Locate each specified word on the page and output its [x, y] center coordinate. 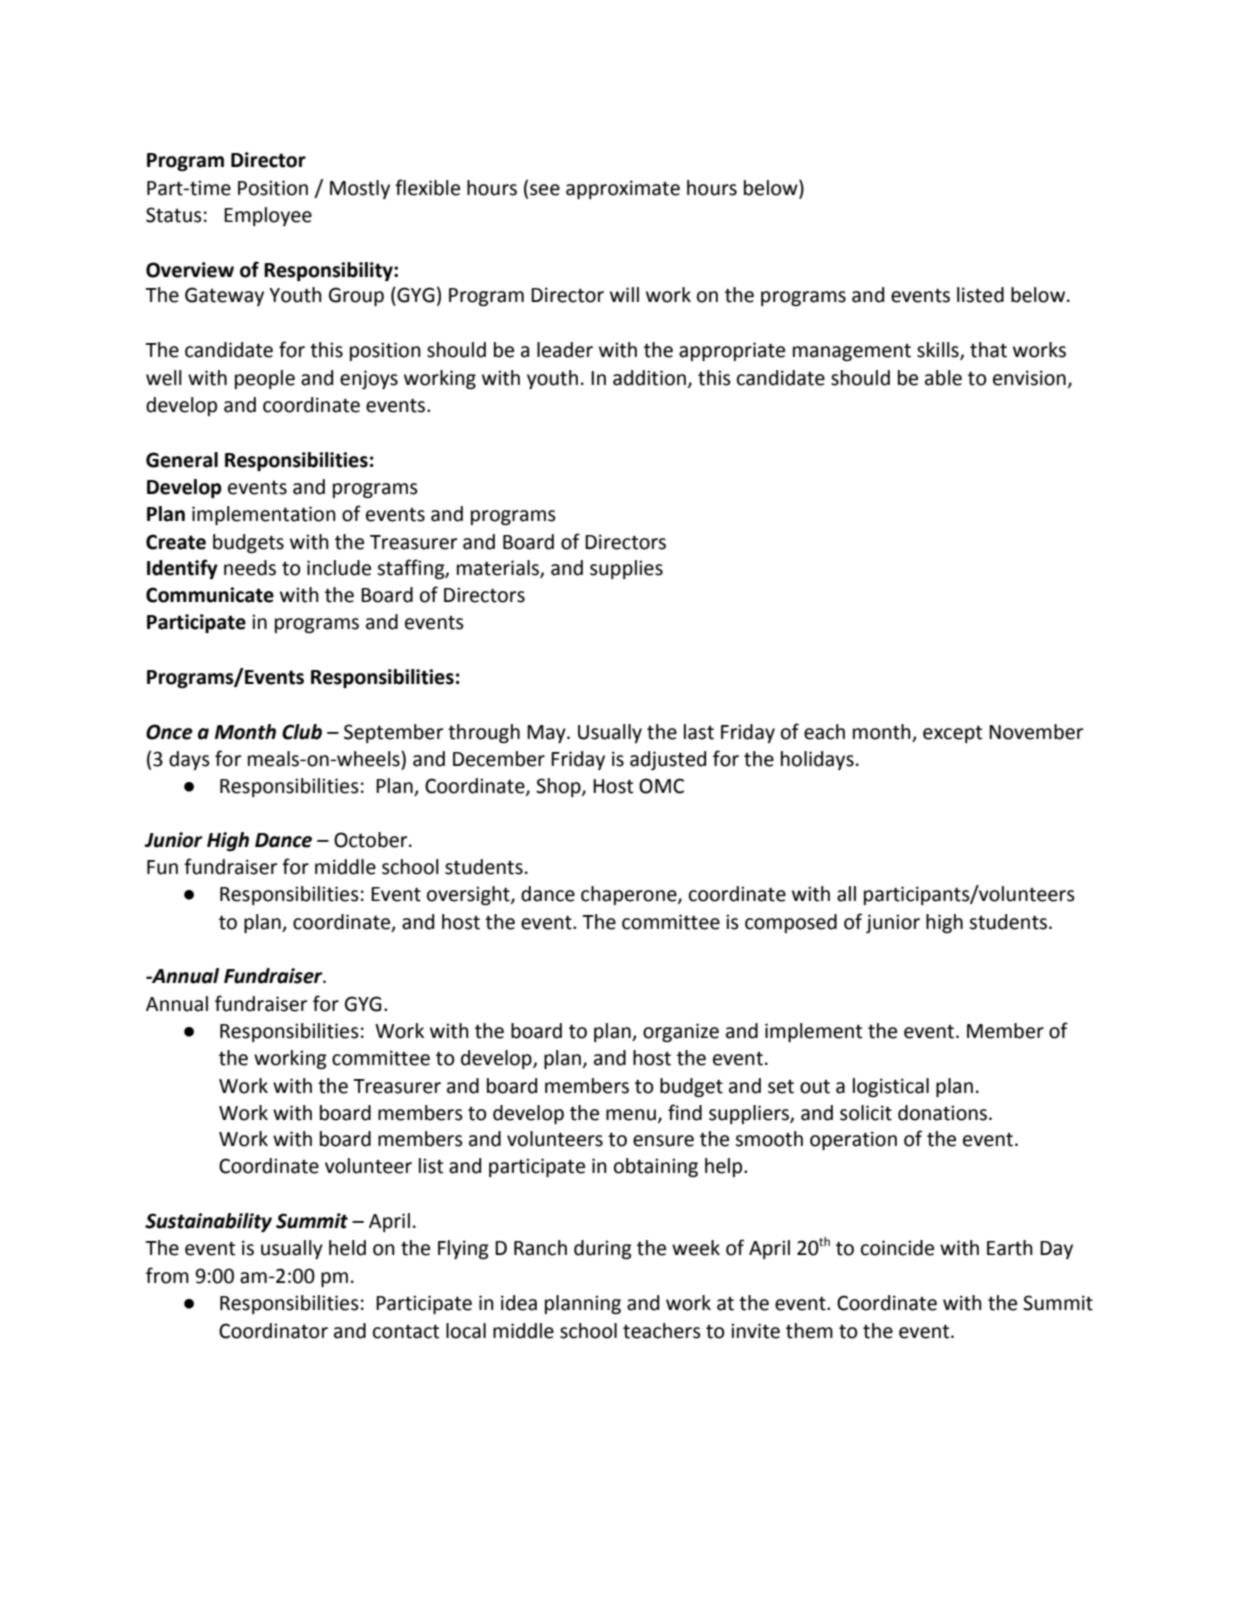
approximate [623, 189]
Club [302, 732]
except [952, 734]
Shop [559, 787]
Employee [268, 216]
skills [939, 351]
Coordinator [273, 1331]
